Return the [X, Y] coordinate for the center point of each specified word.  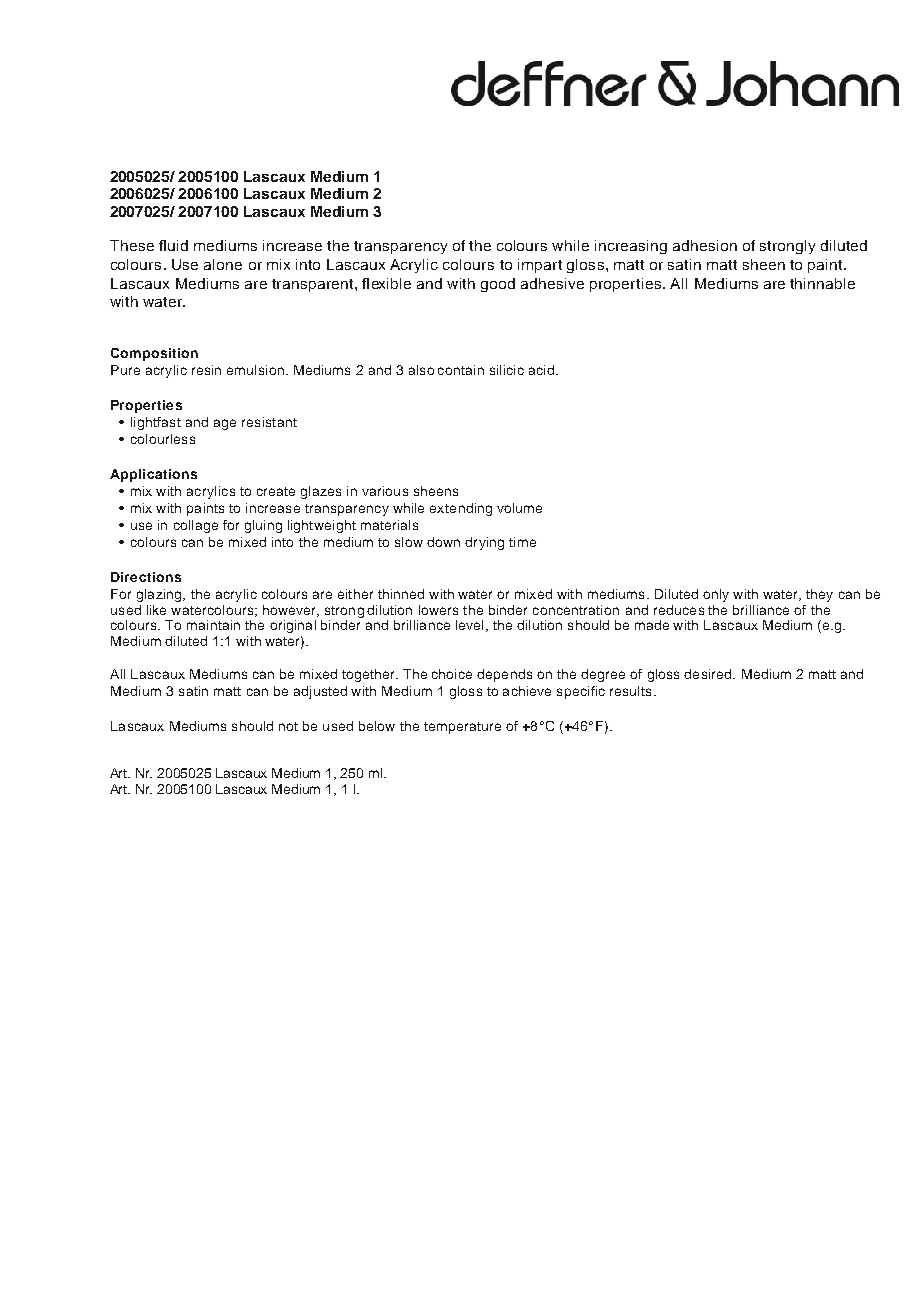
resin [206, 370]
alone [223, 264]
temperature [462, 728]
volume [519, 508]
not [288, 726]
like [156, 610]
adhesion [705, 245]
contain [461, 370]
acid [541, 370]
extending [461, 509]
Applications [153, 475]
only [716, 595]
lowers [438, 610]
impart [540, 266]
